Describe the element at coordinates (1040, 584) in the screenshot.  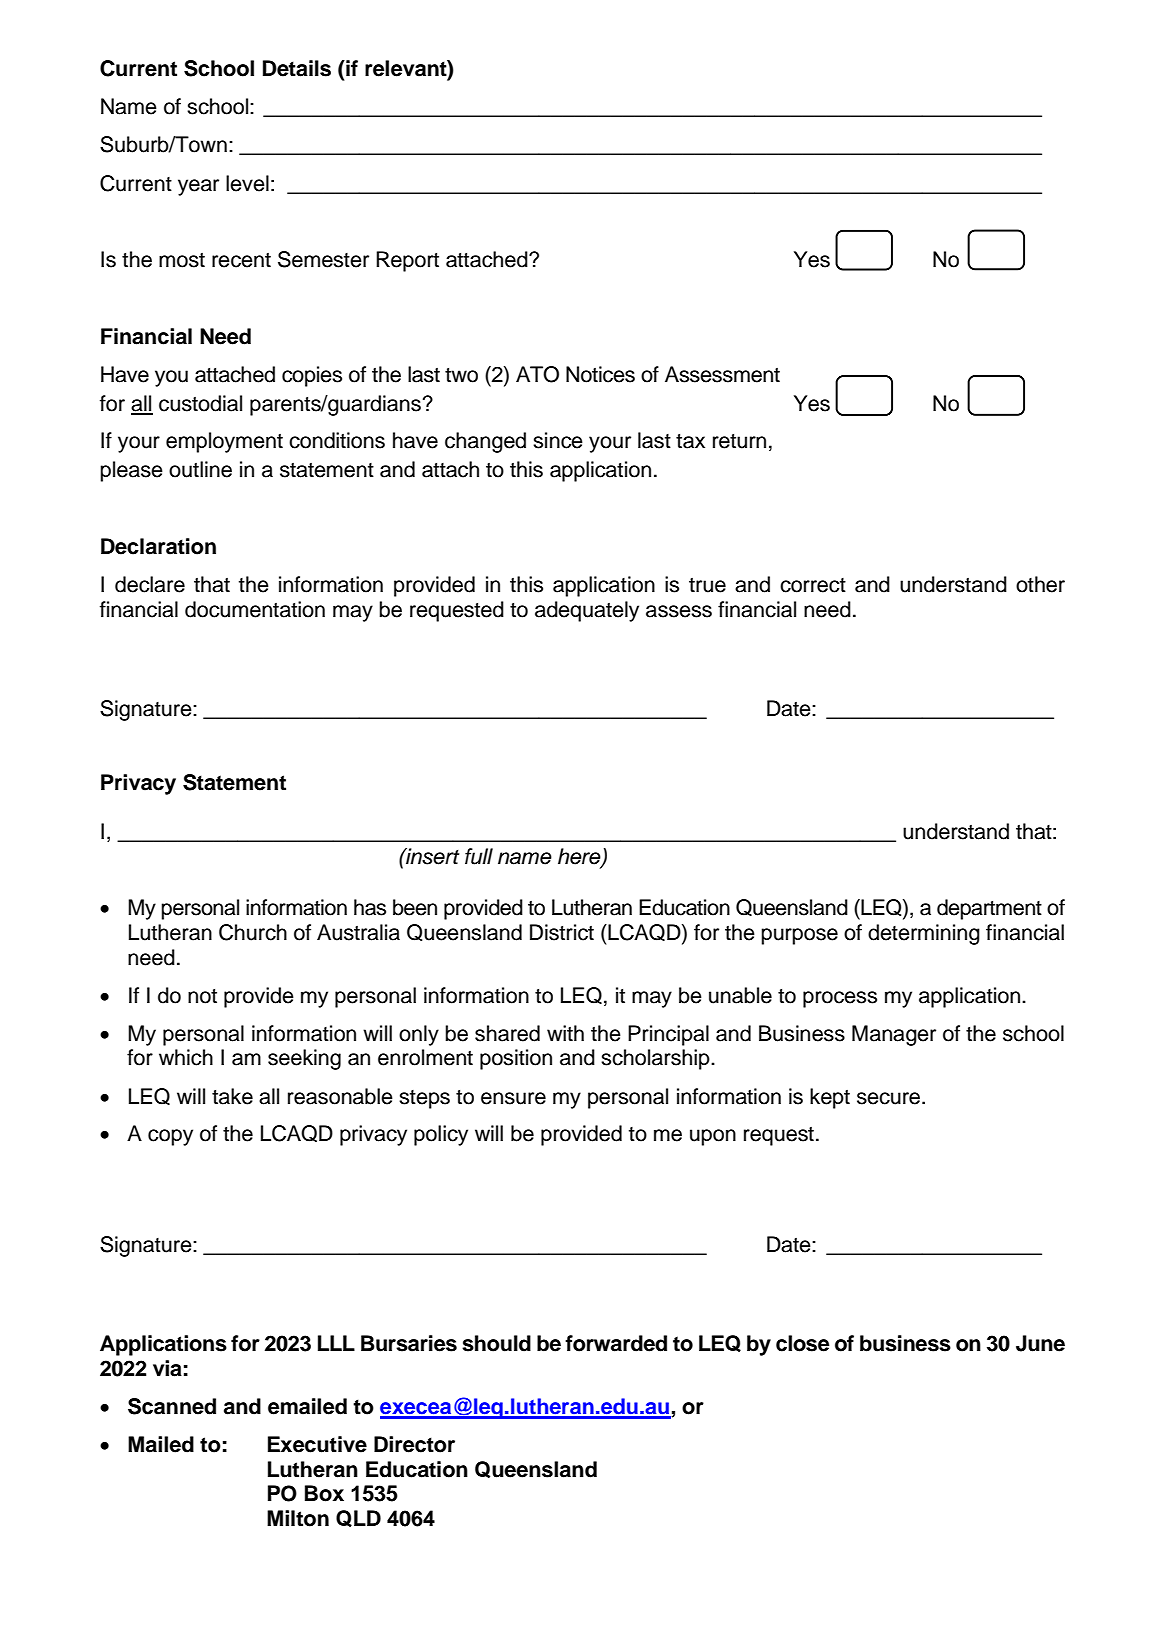
I see `other` at that location.
